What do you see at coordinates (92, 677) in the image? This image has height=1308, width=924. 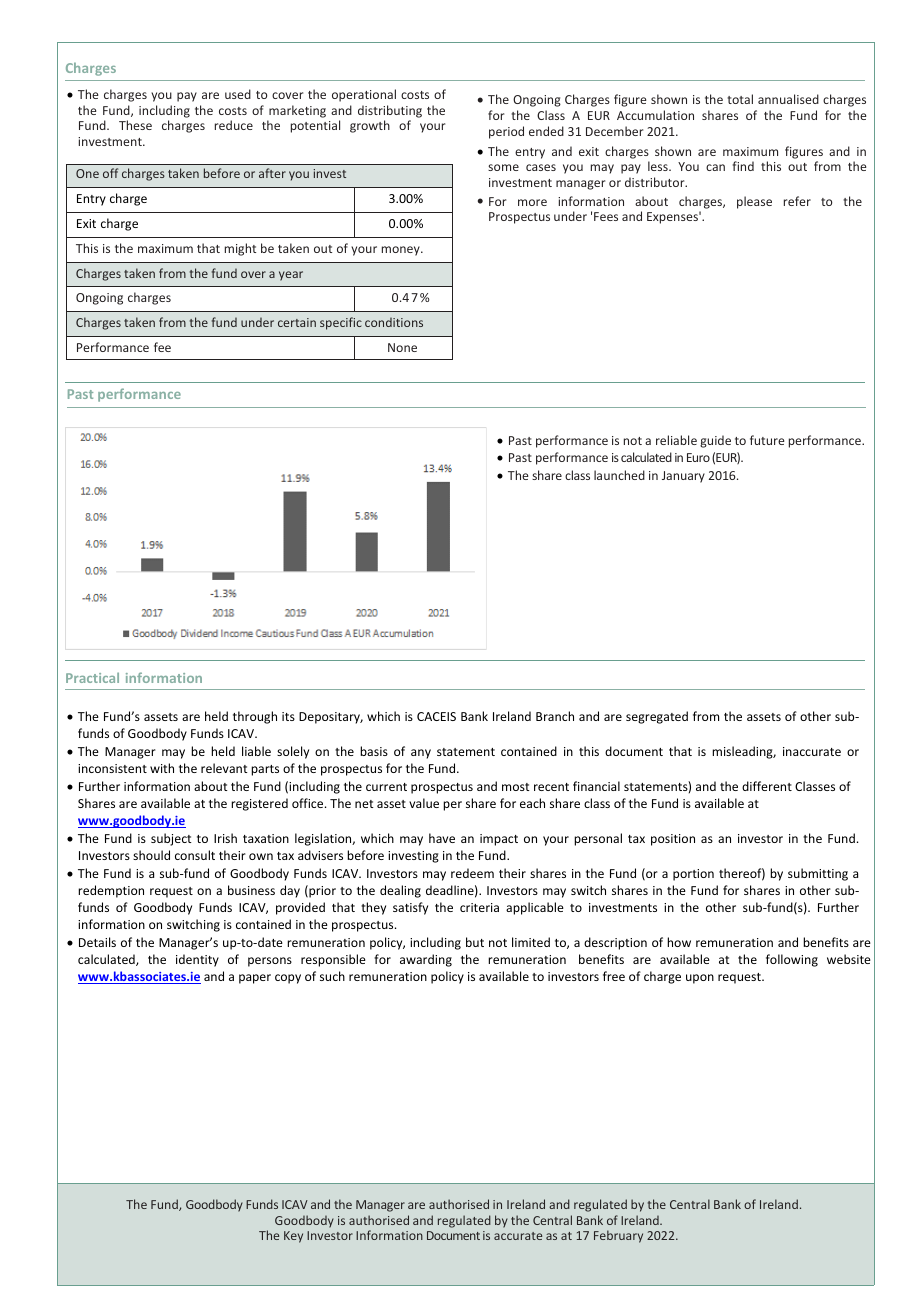 I see `Practical` at bounding box center [92, 677].
